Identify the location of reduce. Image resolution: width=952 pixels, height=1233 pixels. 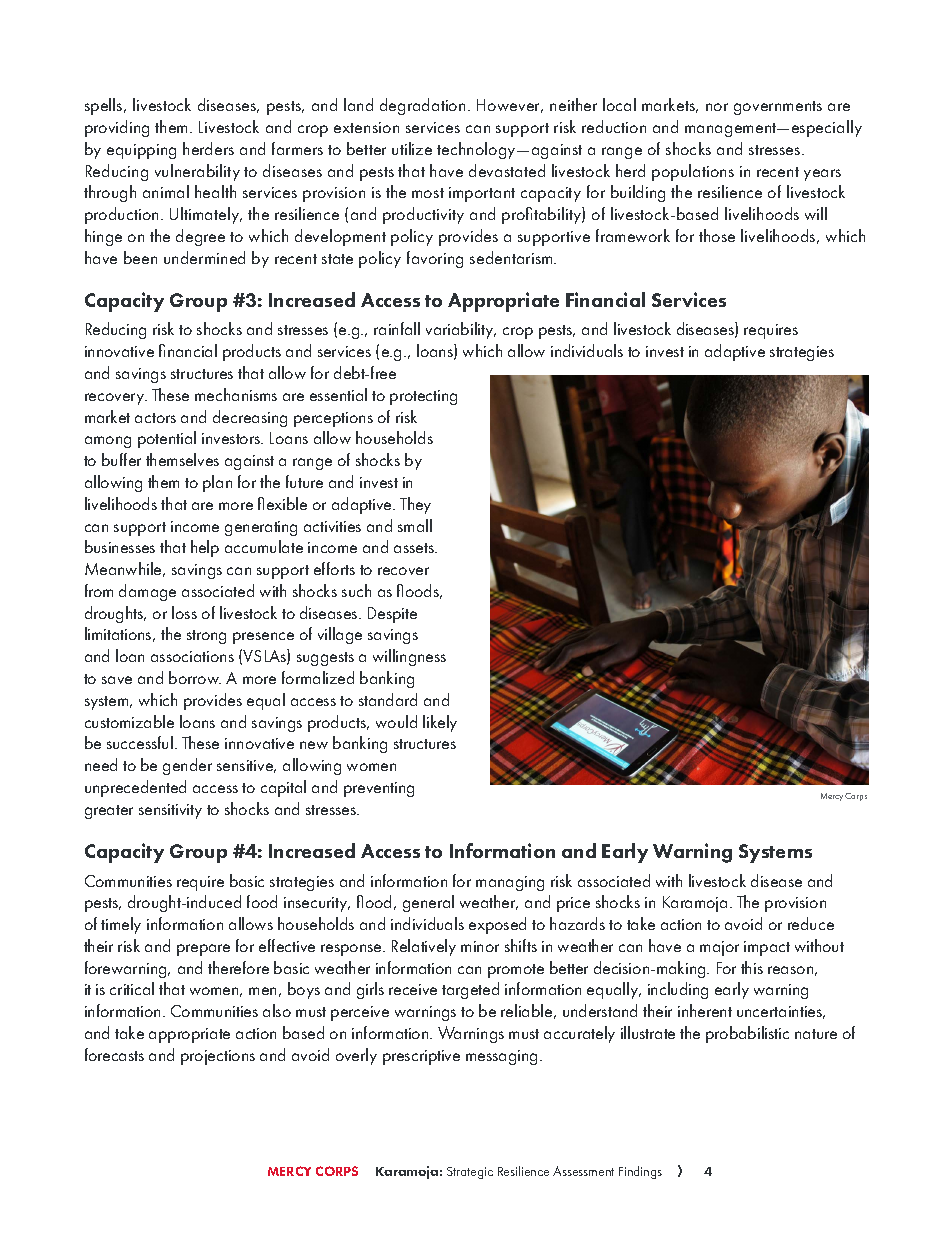
(811, 923).
